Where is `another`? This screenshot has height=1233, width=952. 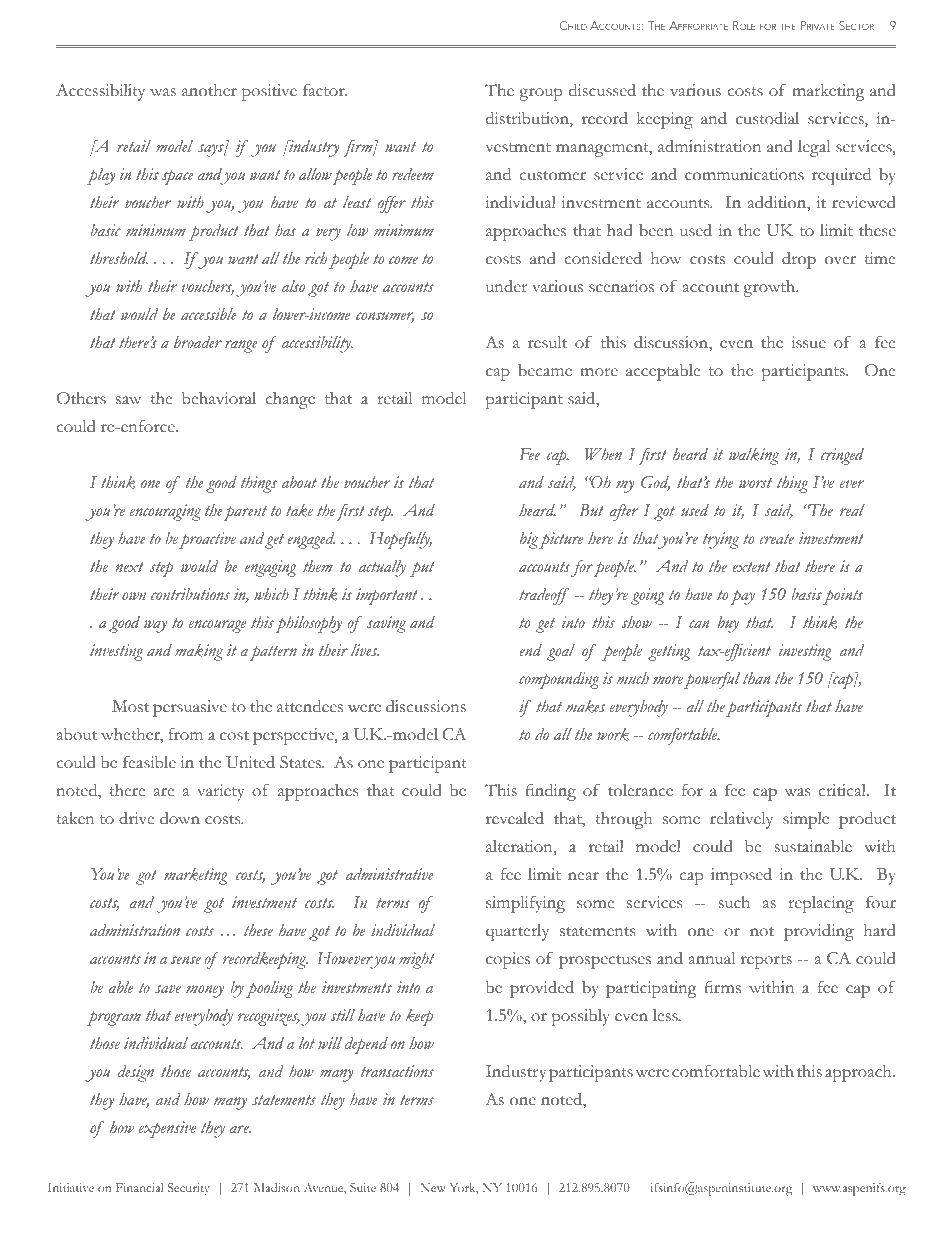
another is located at coordinates (209, 90).
